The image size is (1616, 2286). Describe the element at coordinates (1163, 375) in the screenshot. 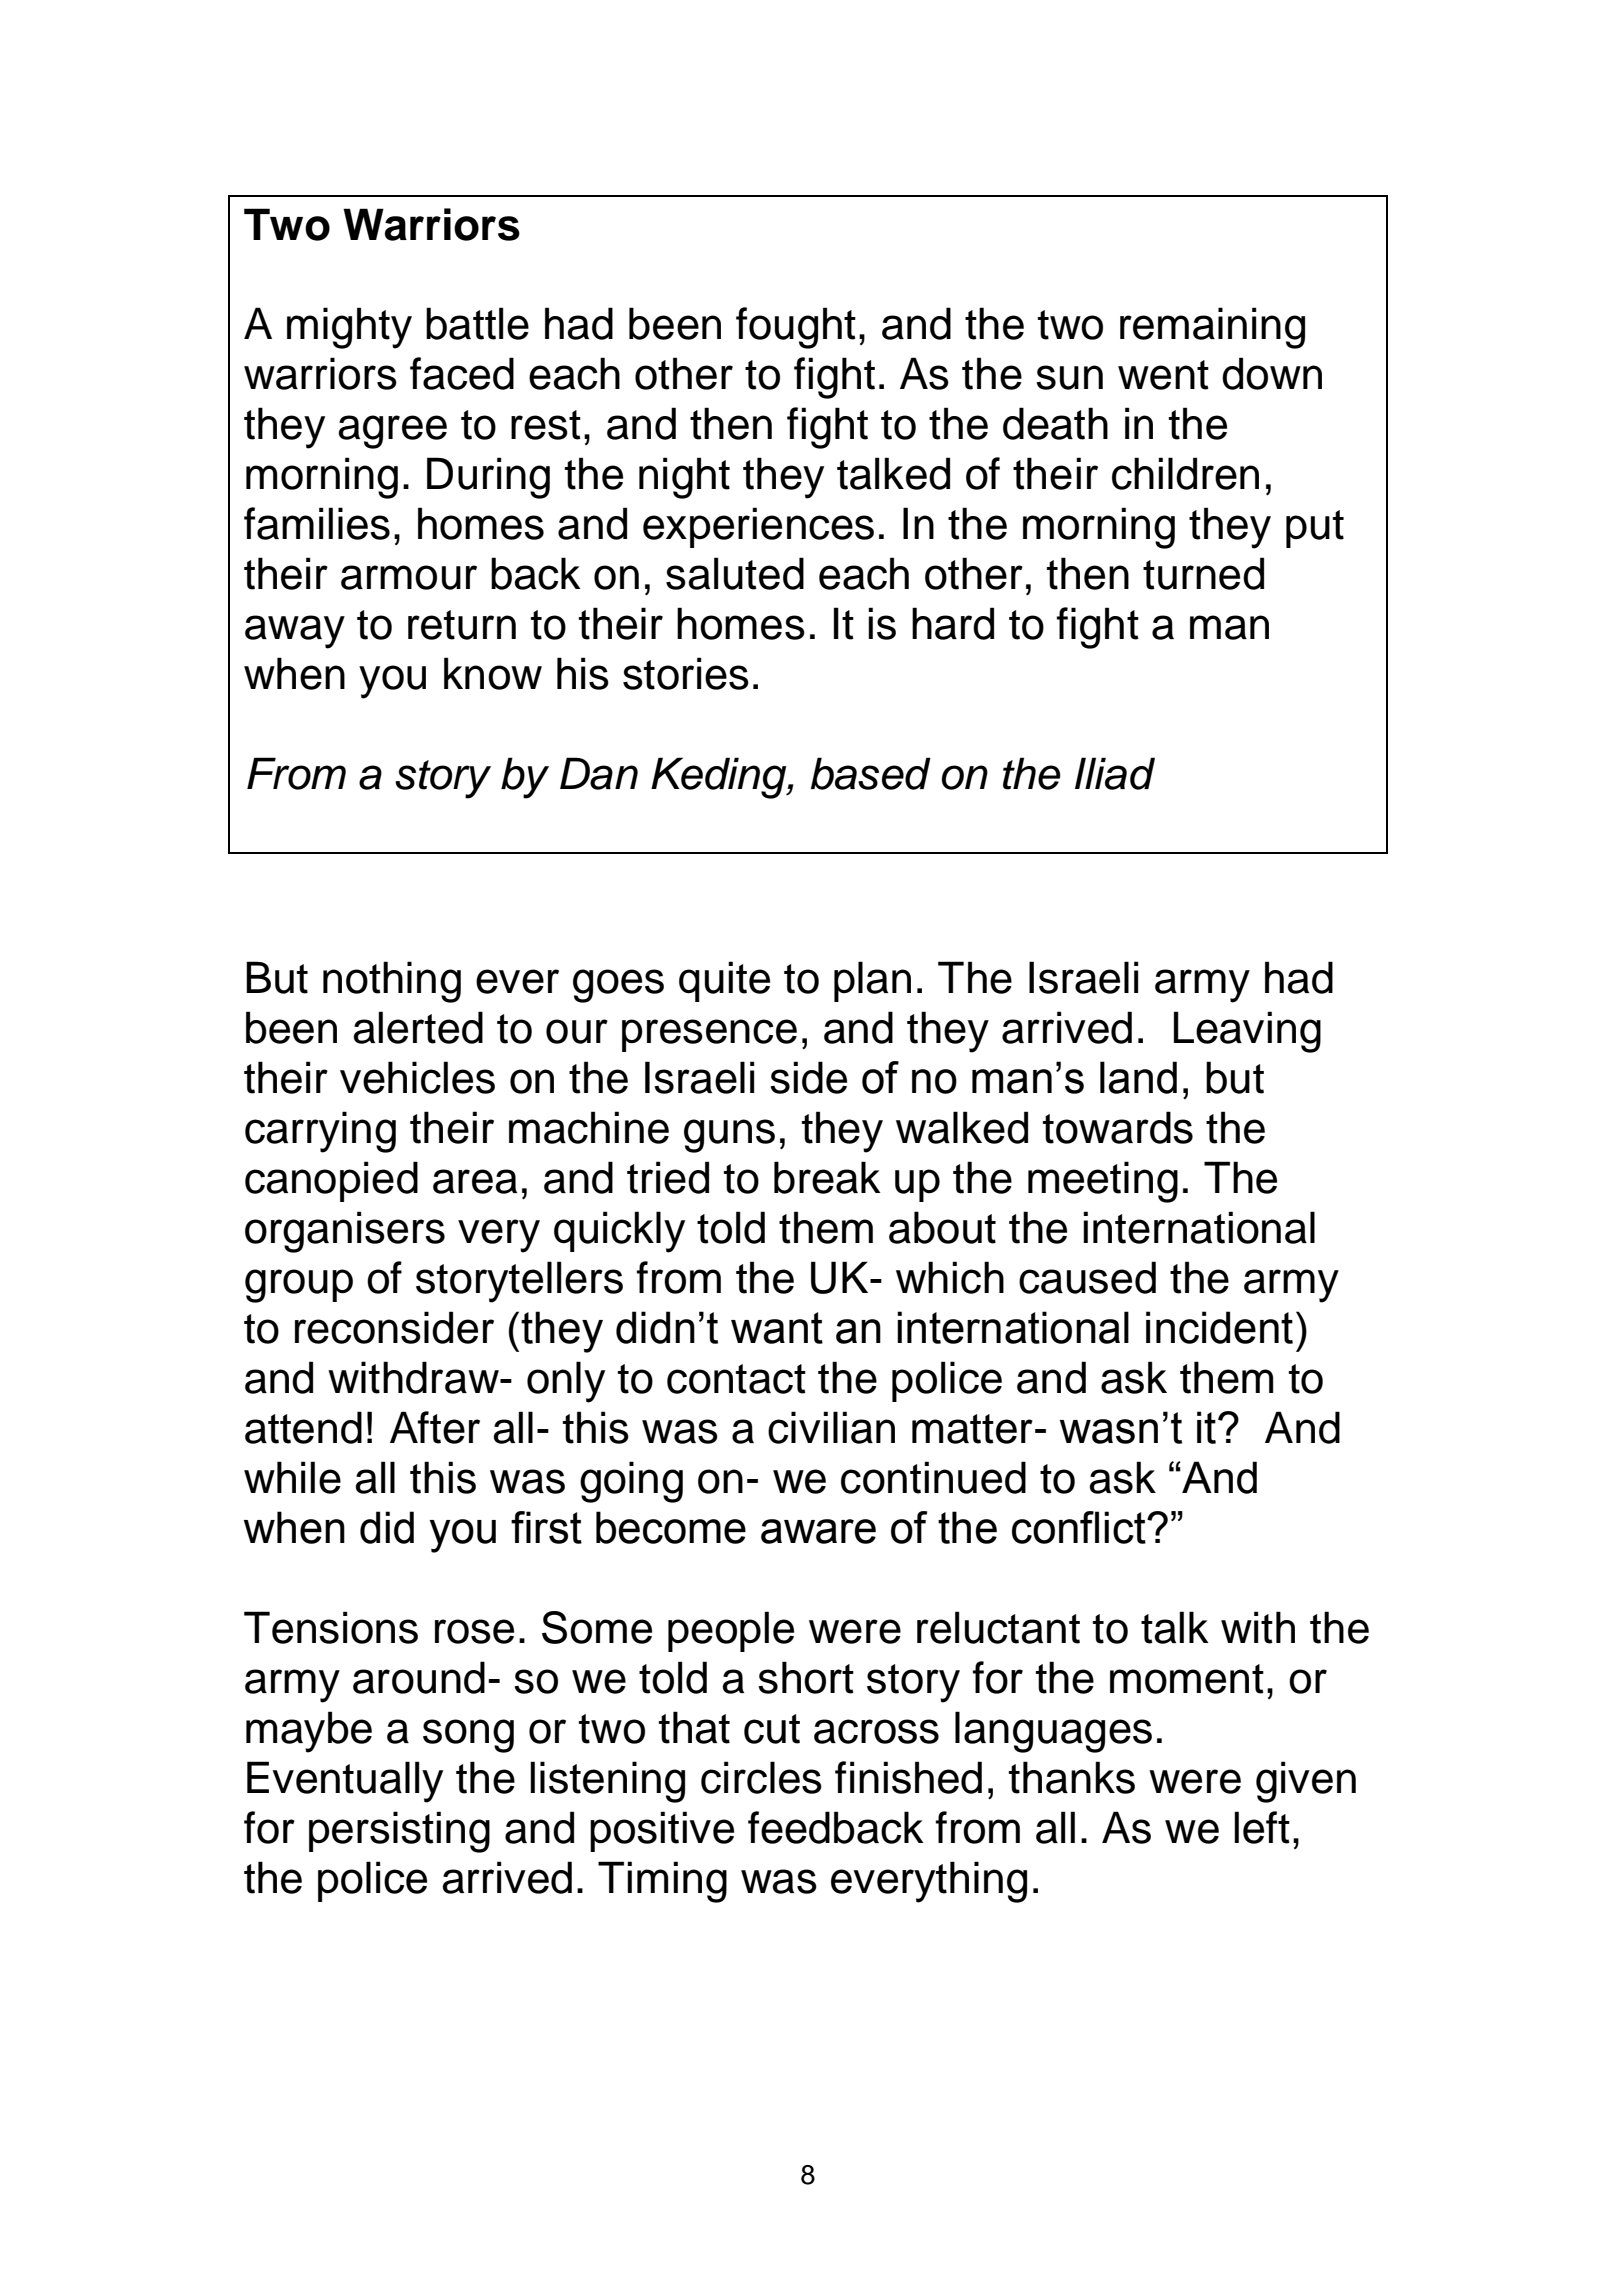

I see `went` at that location.
